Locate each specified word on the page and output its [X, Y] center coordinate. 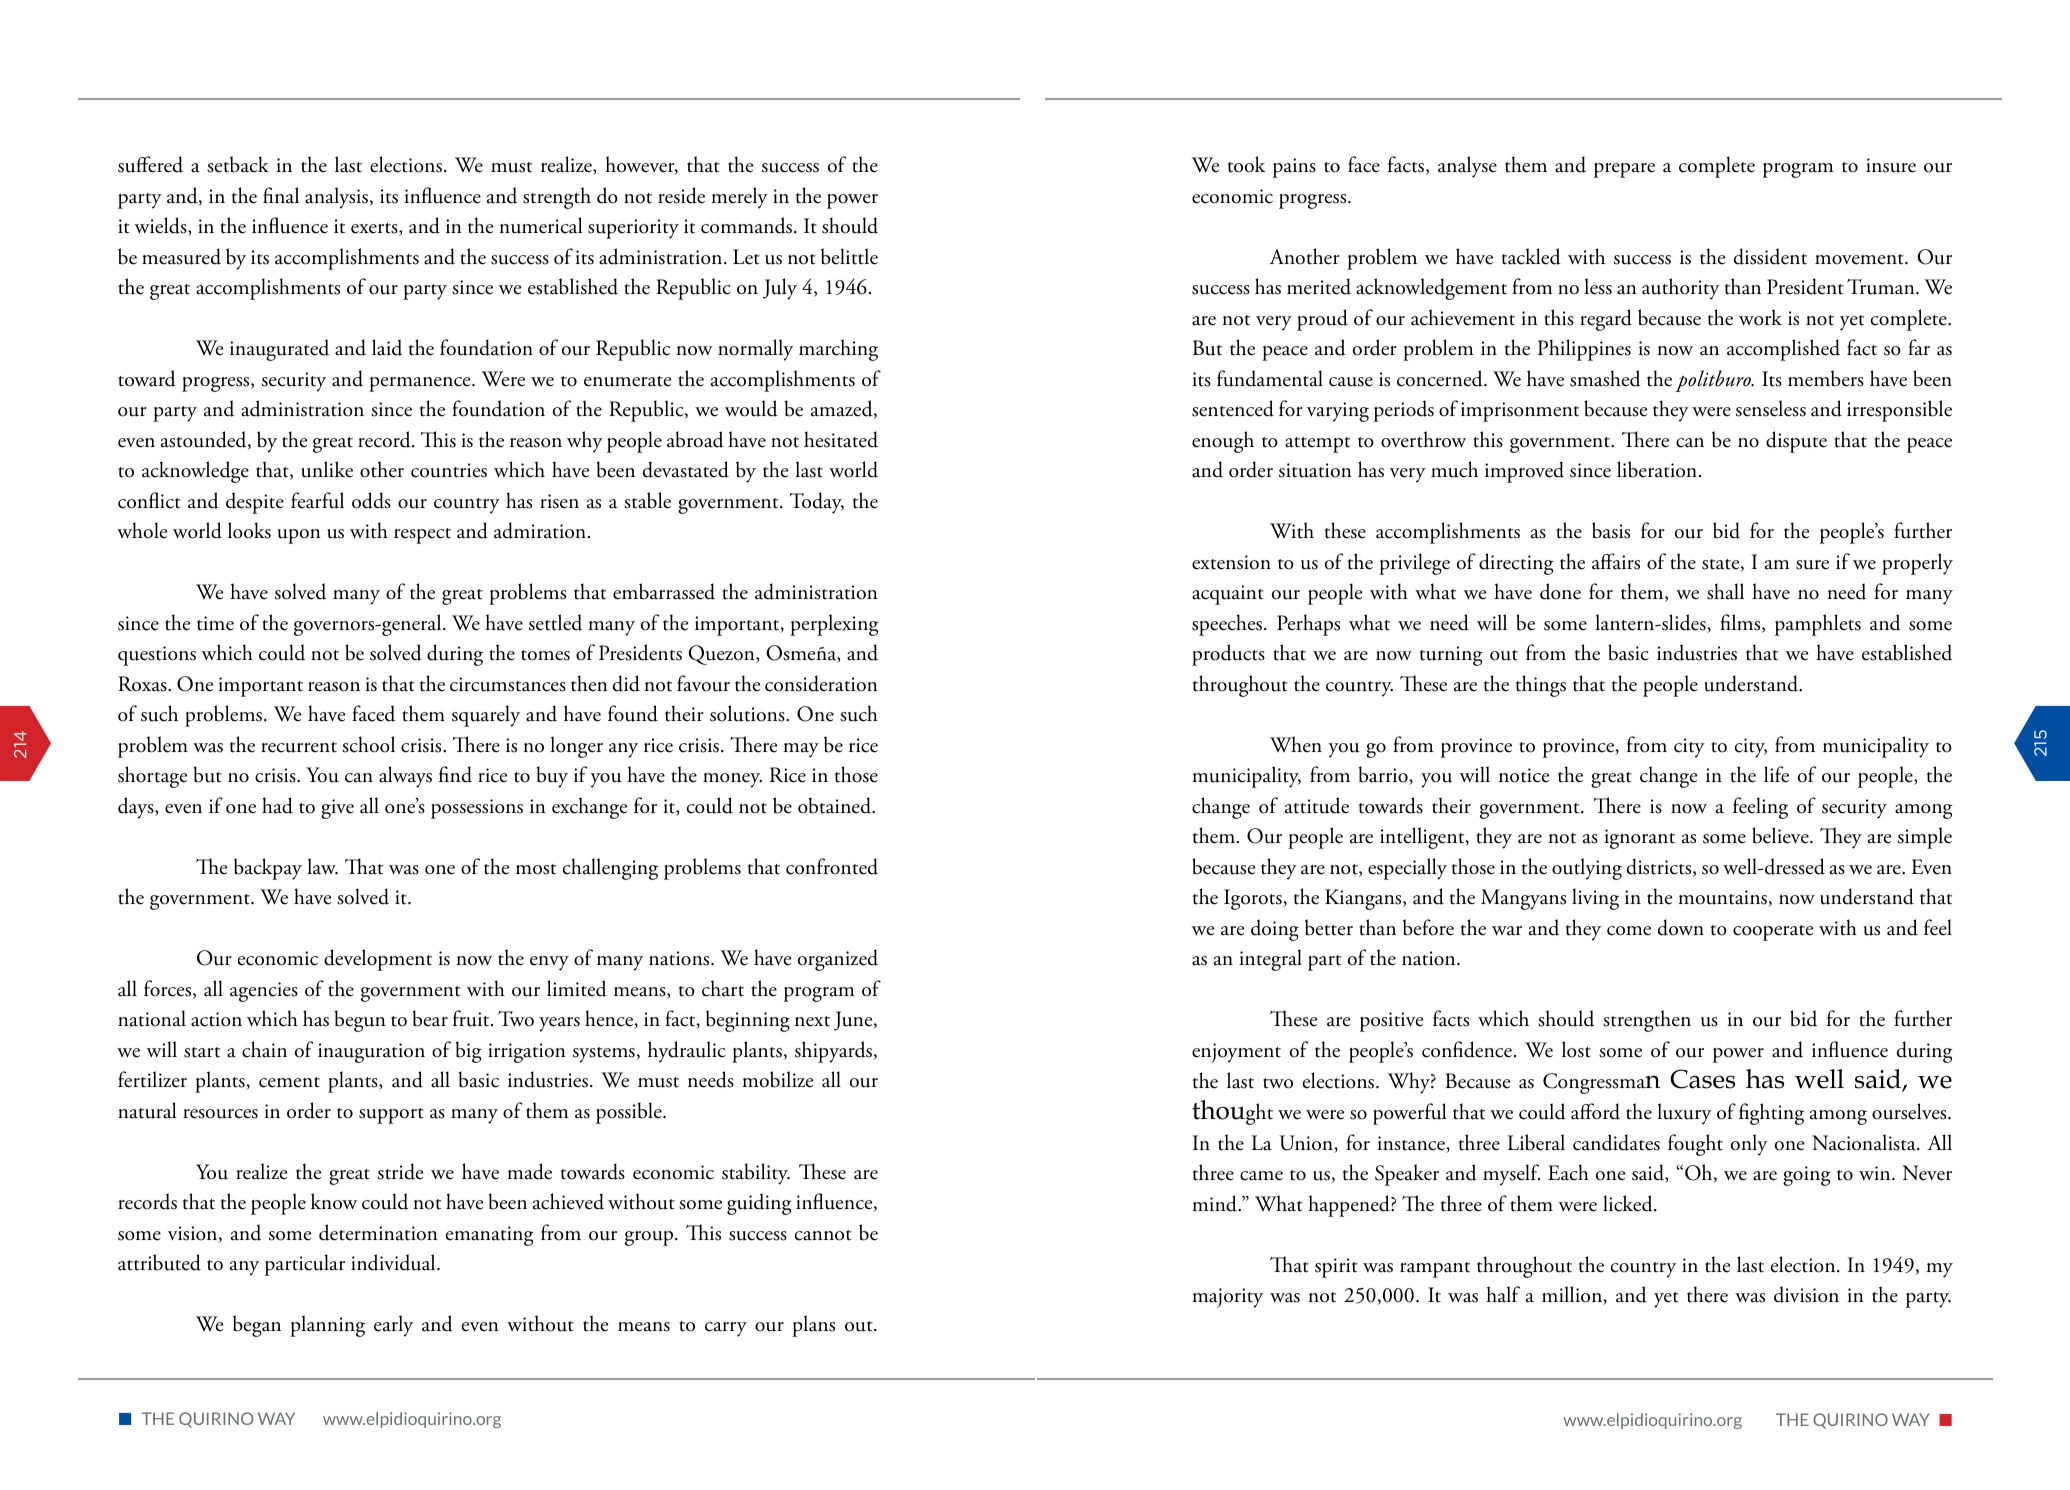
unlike [327, 469]
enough [1223, 442]
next [812, 1021]
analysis [336, 198]
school [368, 744]
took [1246, 164]
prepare [1624, 170]
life [1776, 774]
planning [327, 1326]
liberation [1657, 469]
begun [360, 1021]
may [801, 750]
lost [1576, 1049]
